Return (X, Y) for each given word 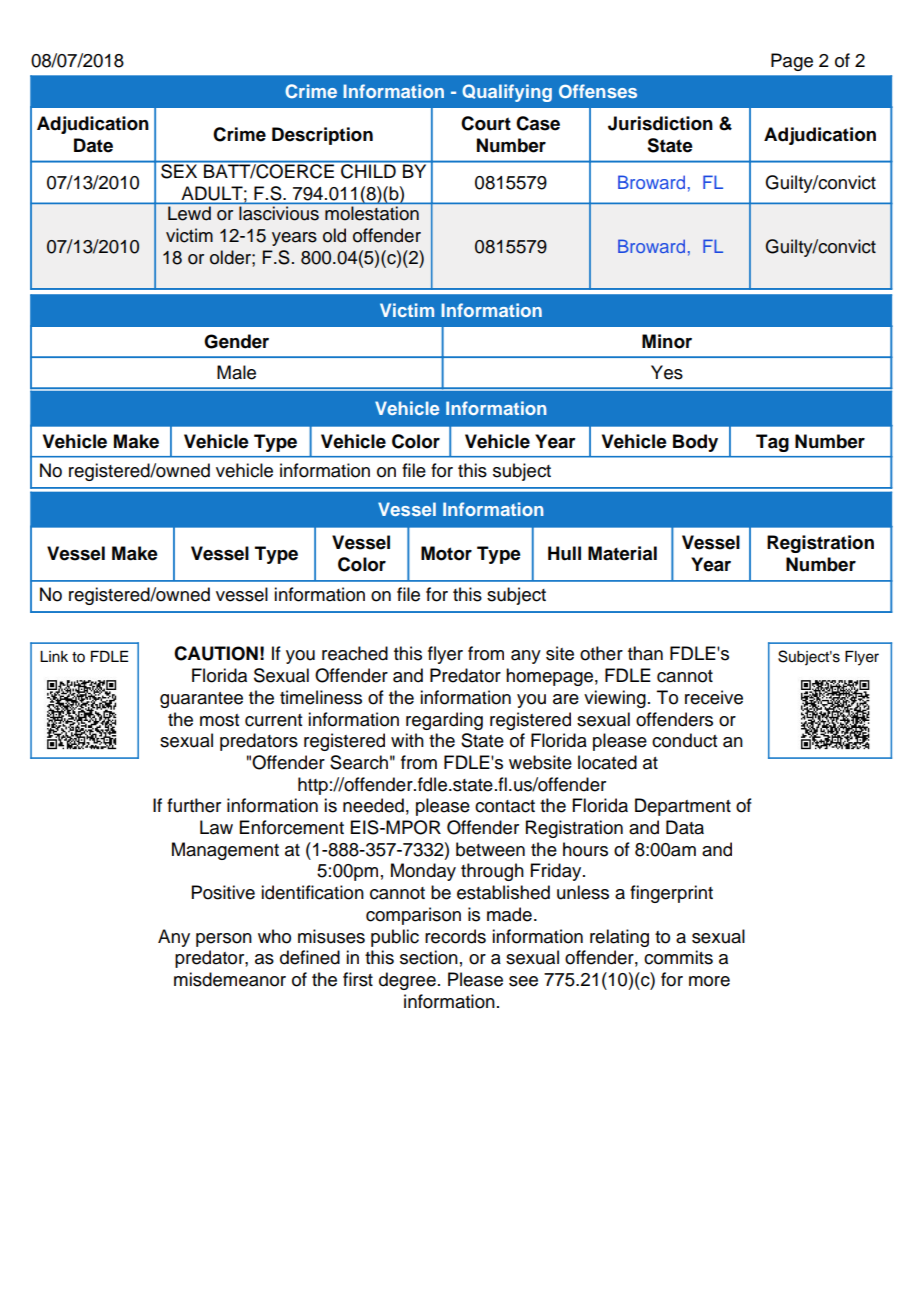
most (219, 720)
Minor (667, 341)
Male (236, 372)
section (429, 957)
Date (93, 145)
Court (486, 123)
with (407, 740)
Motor (446, 553)
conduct (684, 740)
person (224, 940)
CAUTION (216, 653)
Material (622, 553)
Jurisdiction (660, 123)
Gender (236, 341)
